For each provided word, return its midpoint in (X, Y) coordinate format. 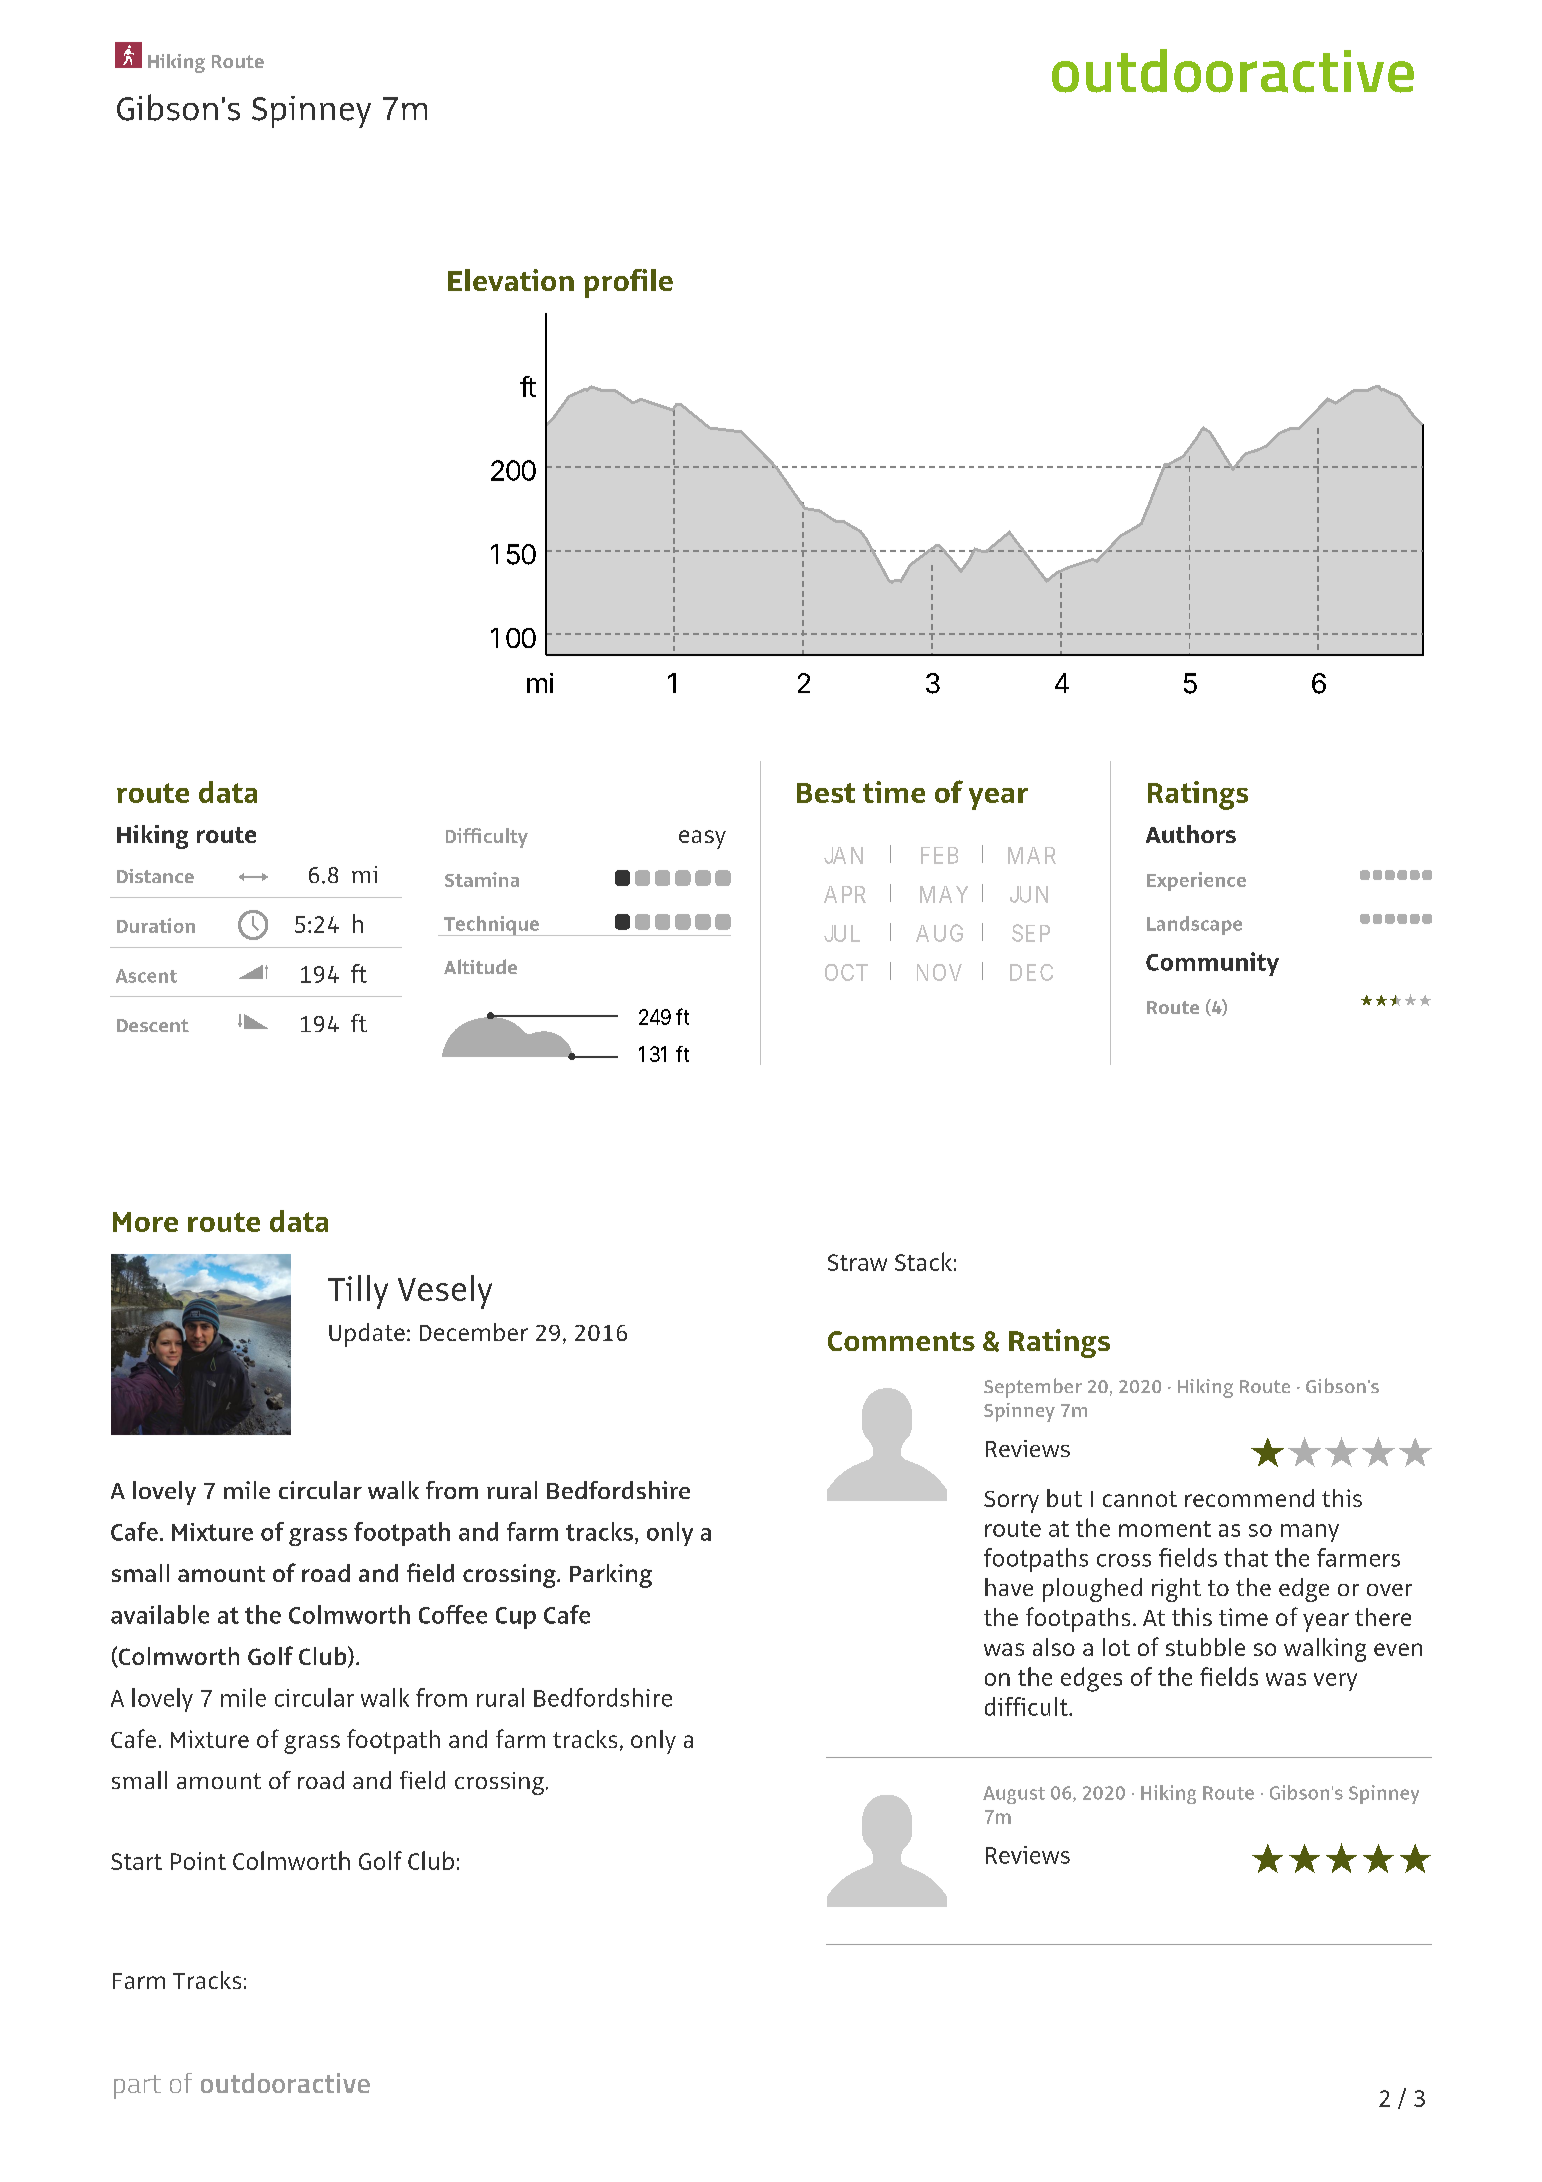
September (1033, 1388)
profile (628, 283)
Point (198, 1861)
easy (702, 839)
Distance (155, 876)
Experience (1196, 881)
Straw (857, 1262)
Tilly (358, 1292)
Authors (1191, 834)
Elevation (511, 280)
